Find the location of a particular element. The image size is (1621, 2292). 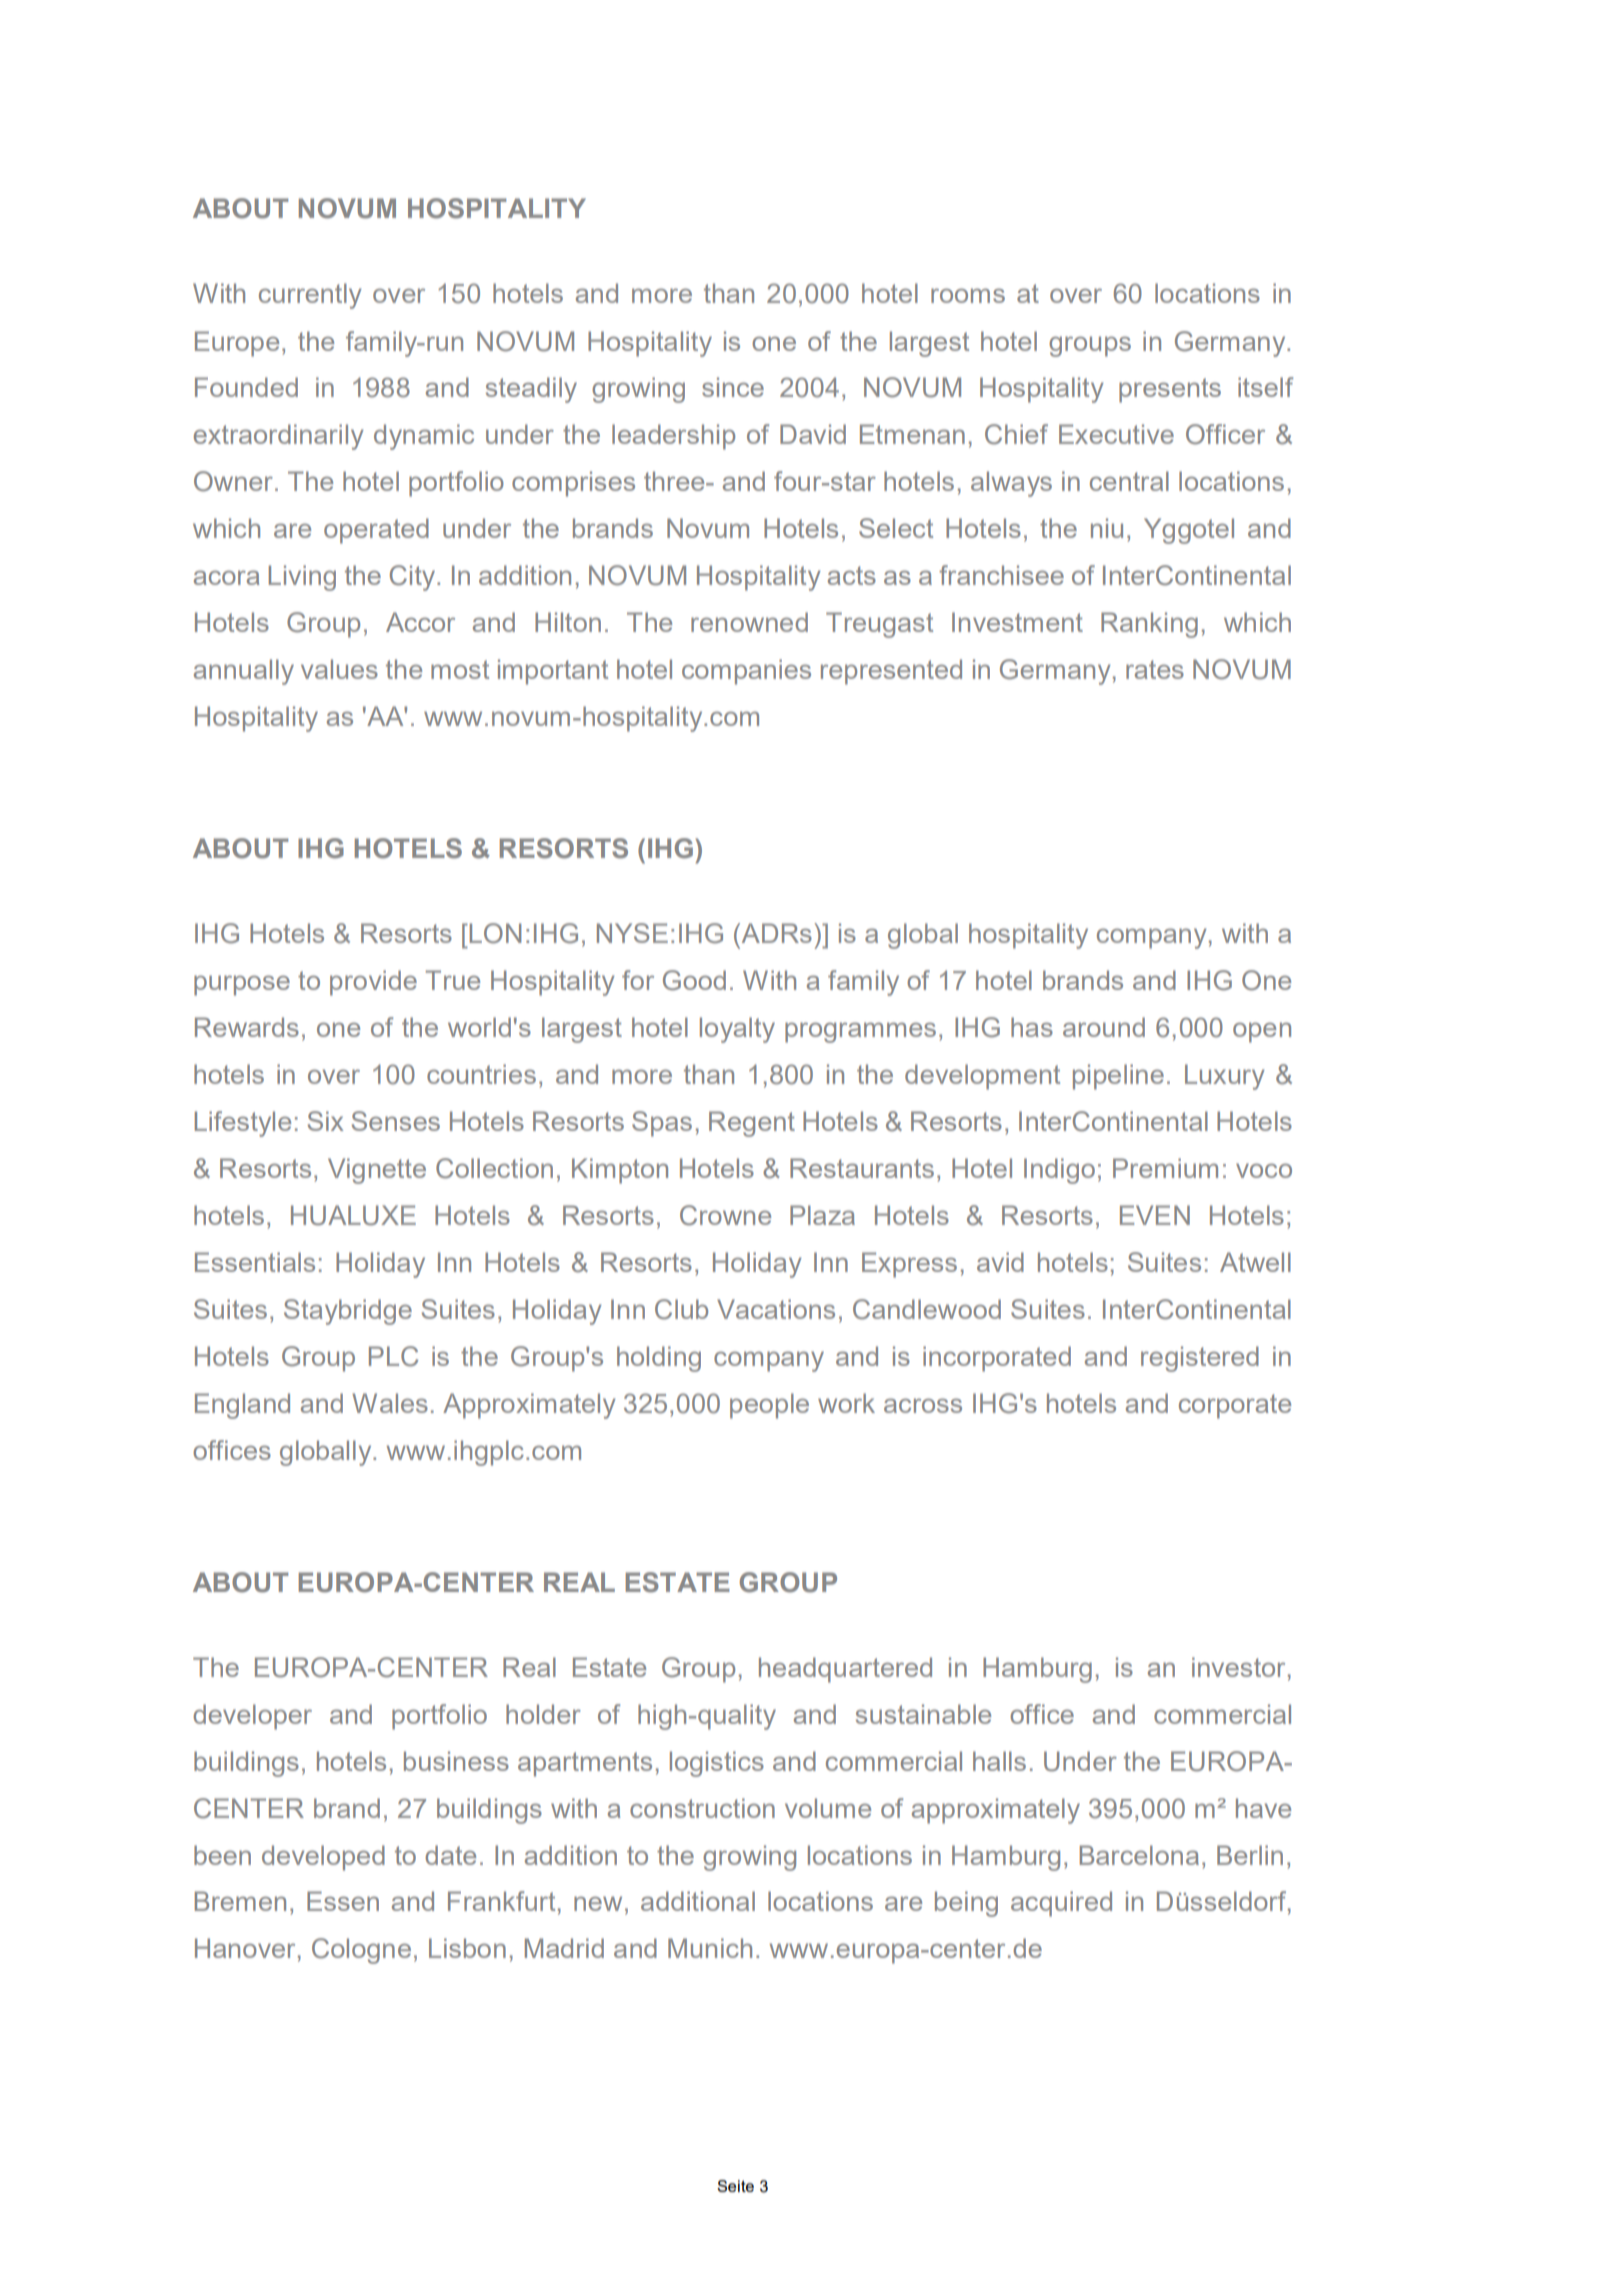

since is located at coordinates (733, 387).
